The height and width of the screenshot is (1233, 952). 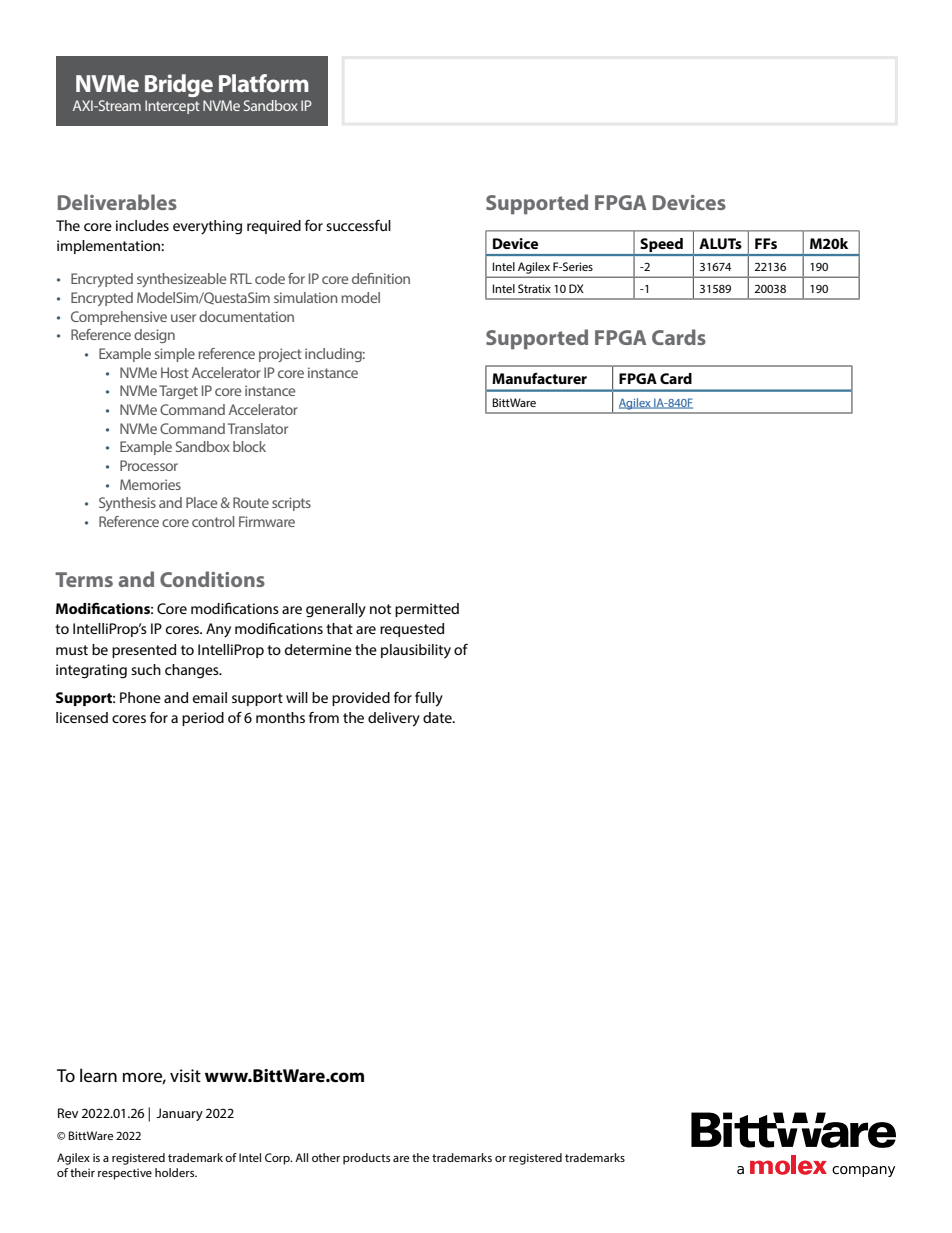 I want to click on Intercept, so click(x=172, y=107).
